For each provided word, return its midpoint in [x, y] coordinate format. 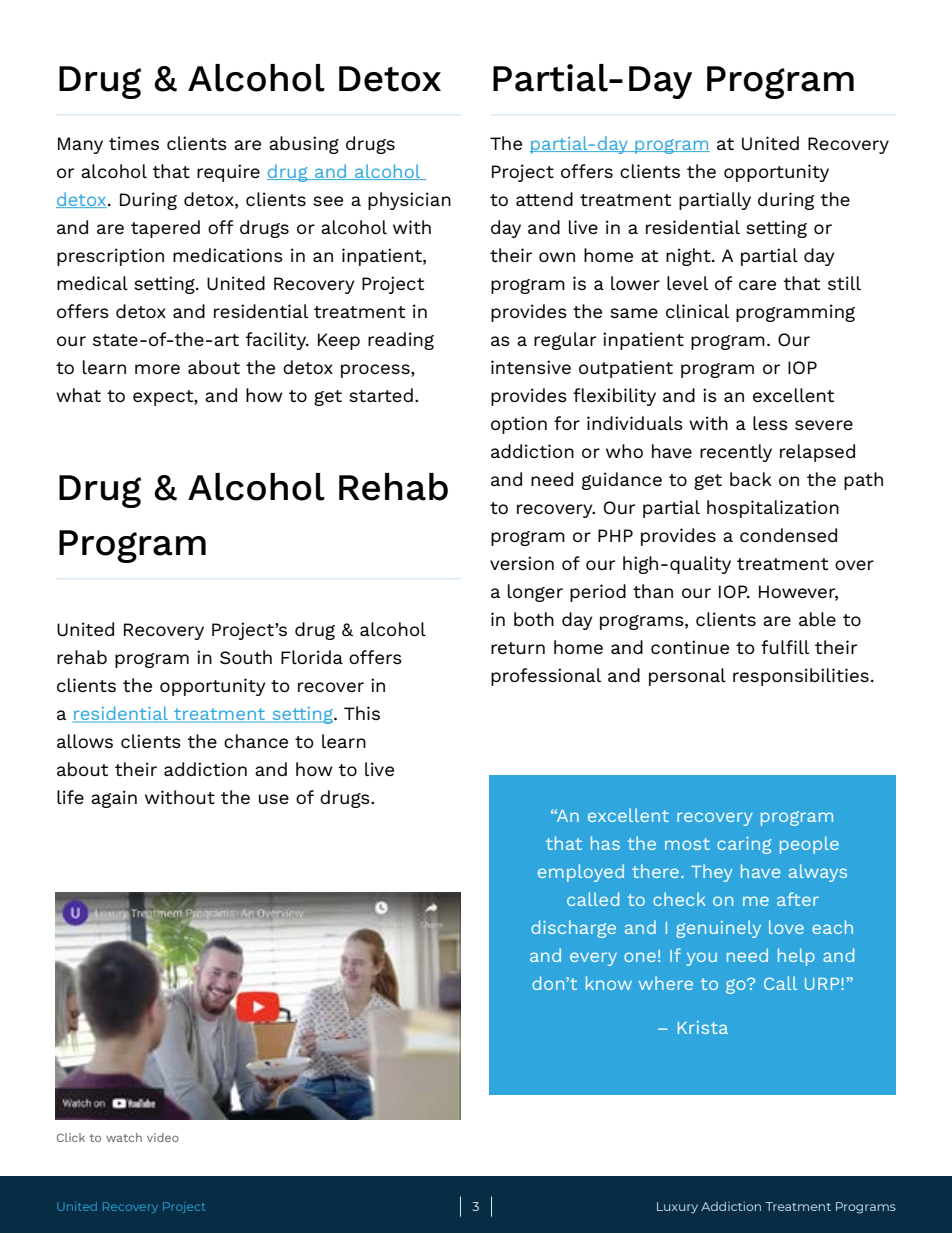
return [518, 648]
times [134, 143]
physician [409, 201]
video [163, 1137]
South [246, 657]
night [689, 257]
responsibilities [801, 677]
